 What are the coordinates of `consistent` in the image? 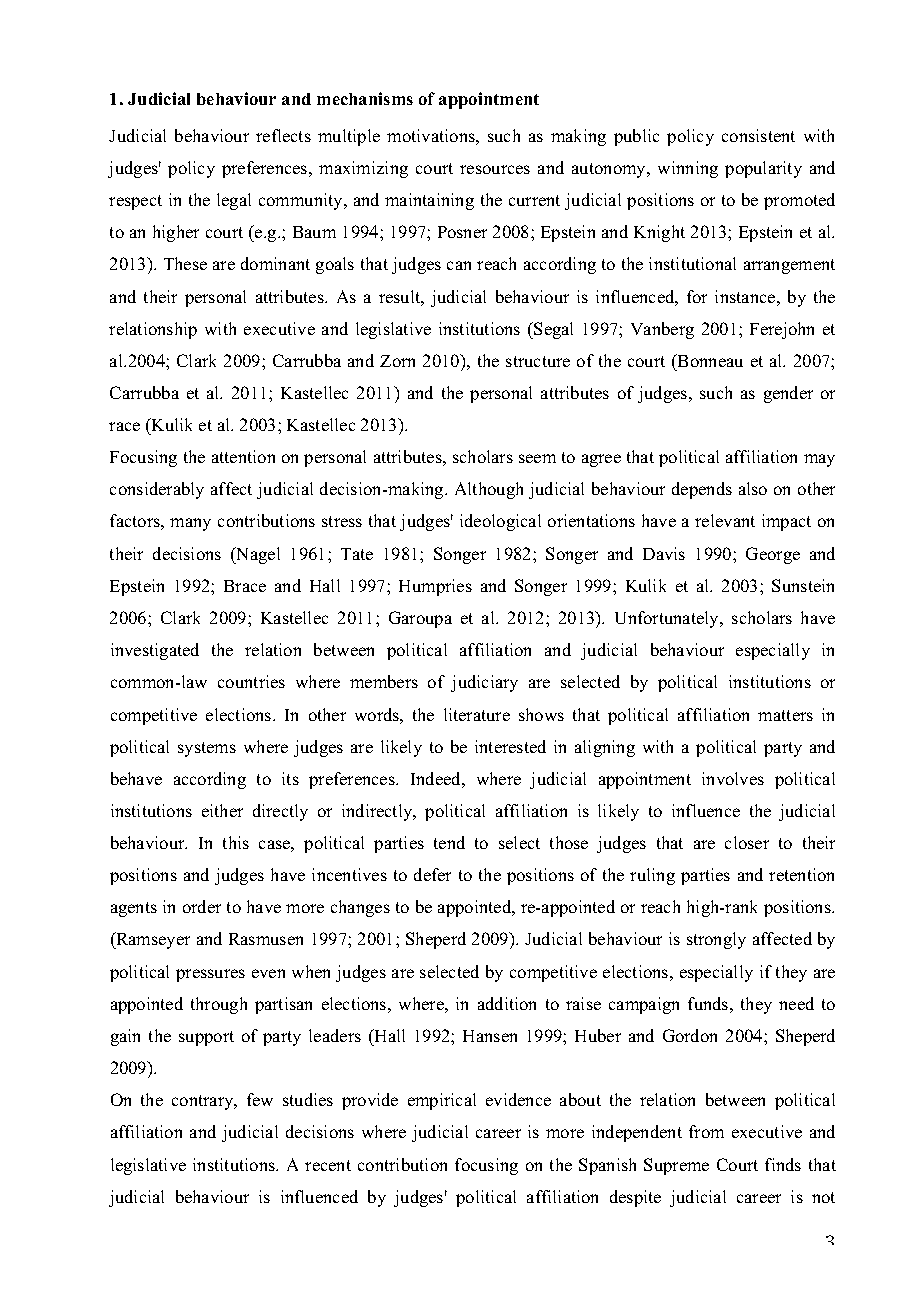 It's located at (758, 135).
